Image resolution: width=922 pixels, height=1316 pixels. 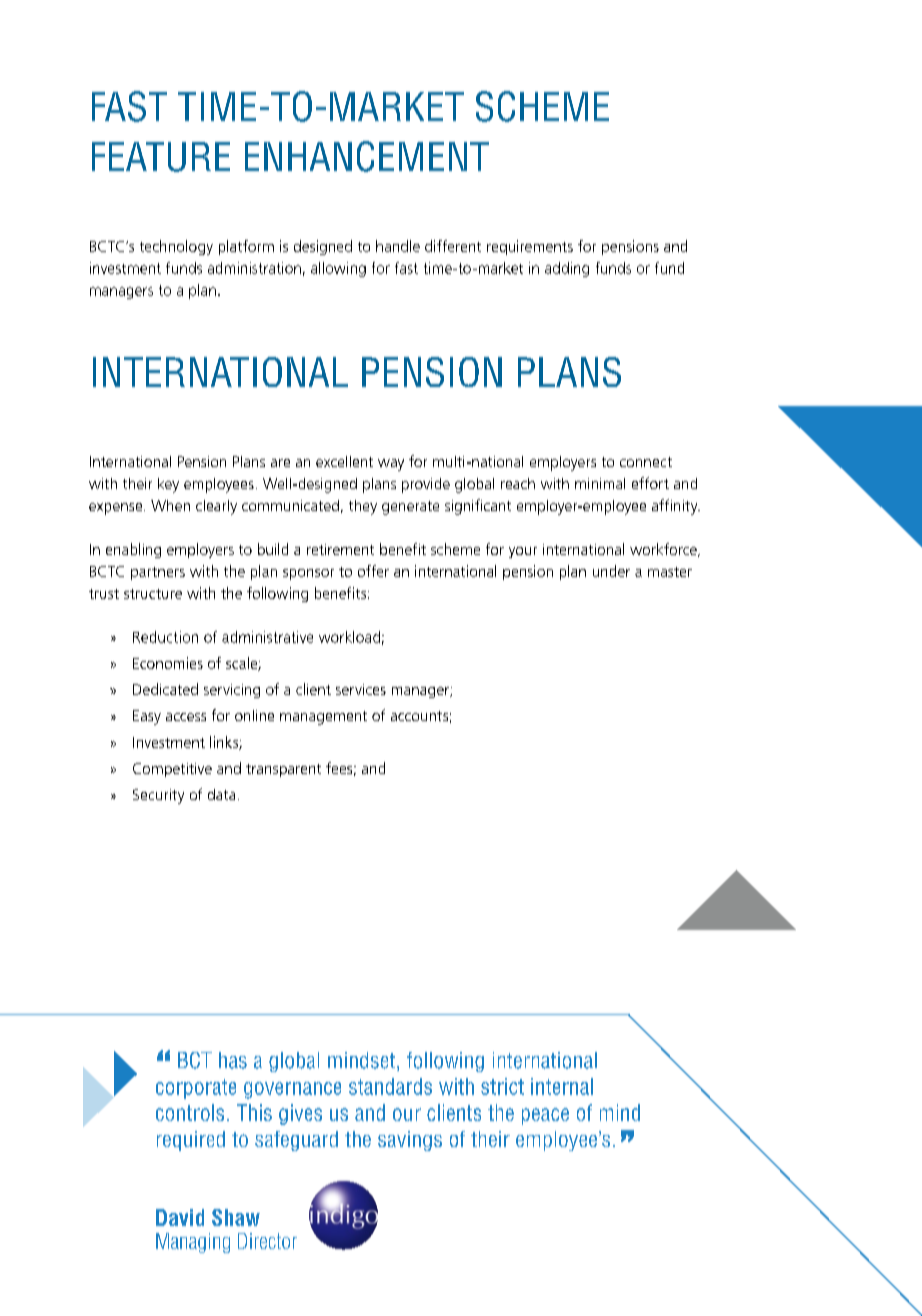 I want to click on transparent, so click(x=283, y=770).
